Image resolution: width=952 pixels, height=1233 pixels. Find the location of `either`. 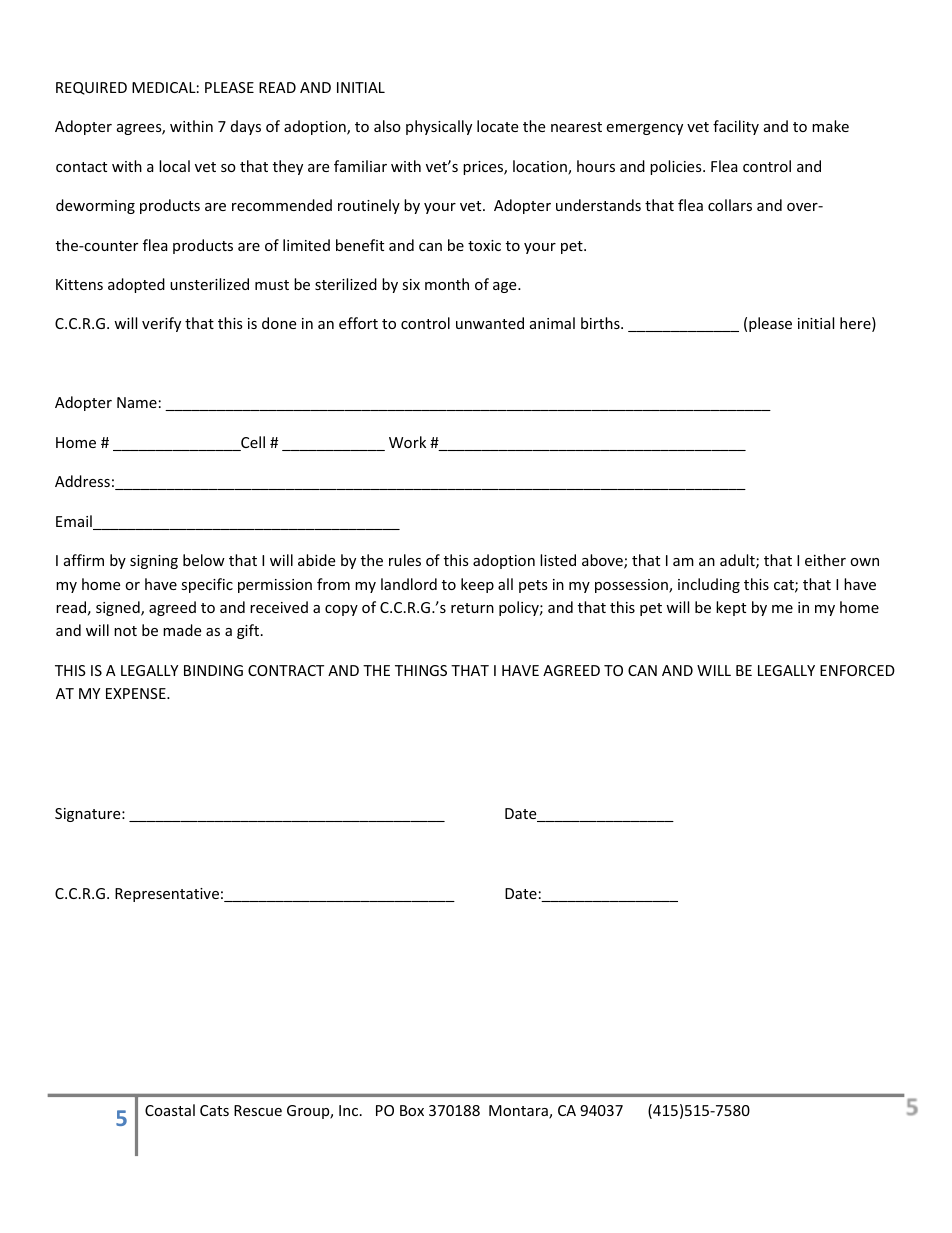

either is located at coordinates (825, 560).
